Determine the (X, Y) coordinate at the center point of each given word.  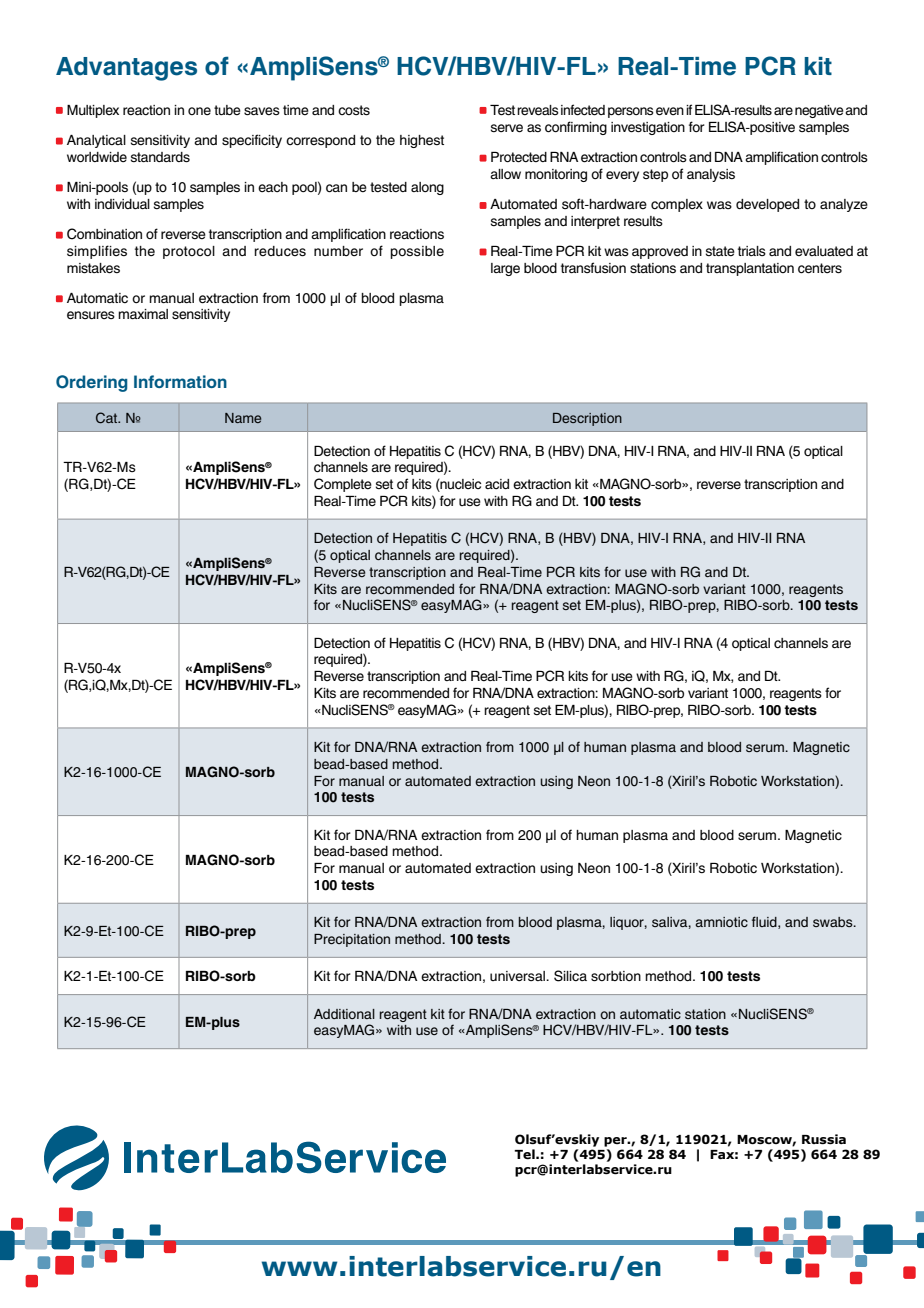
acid (497, 484)
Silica (570, 976)
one (199, 111)
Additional (344, 1014)
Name (243, 418)
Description (587, 419)
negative (819, 111)
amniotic (721, 922)
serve (507, 128)
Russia (824, 1139)
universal (518, 976)
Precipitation (352, 940)
